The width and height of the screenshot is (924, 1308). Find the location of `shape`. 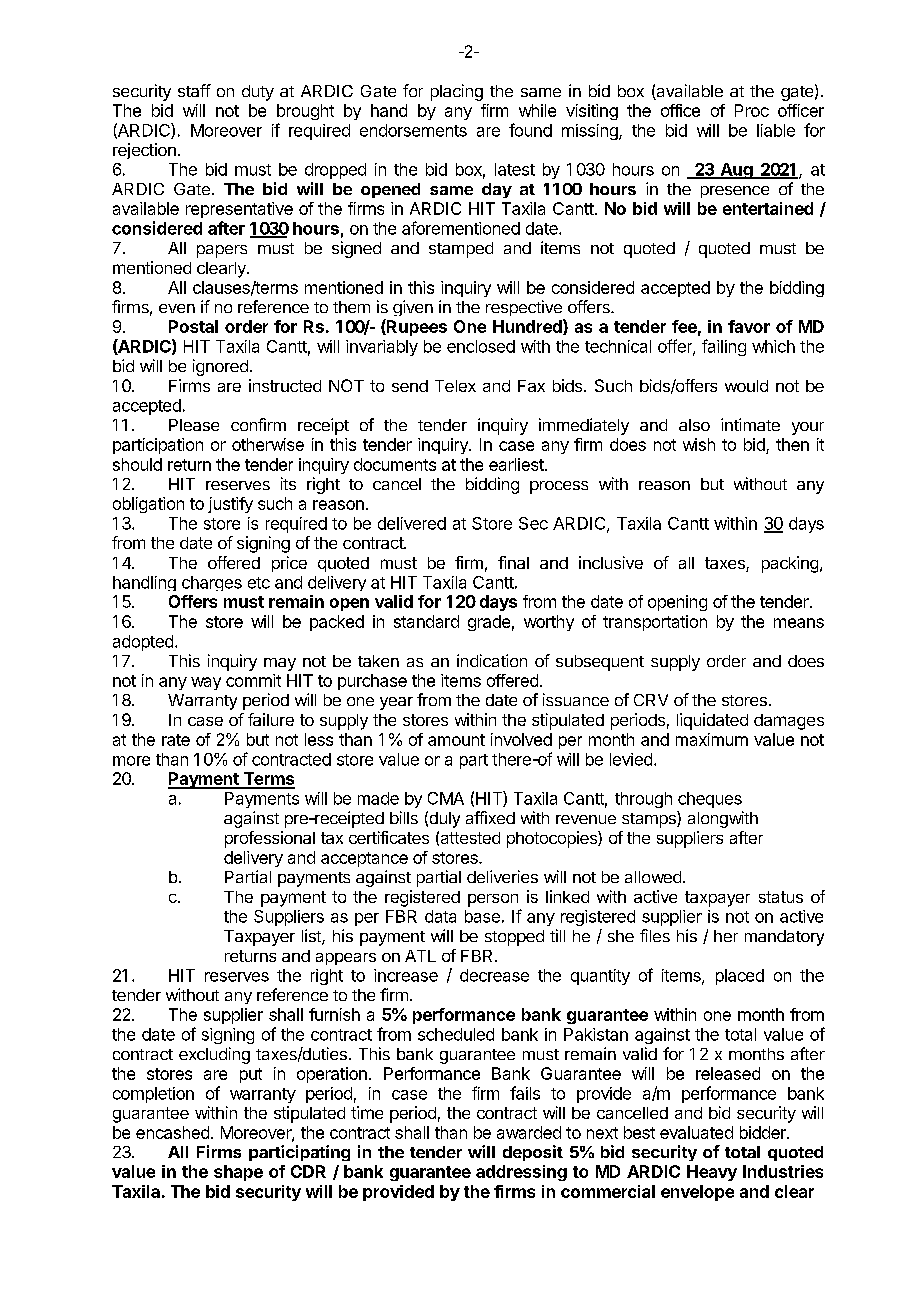

shape is located at coordinates (238, 1173).
